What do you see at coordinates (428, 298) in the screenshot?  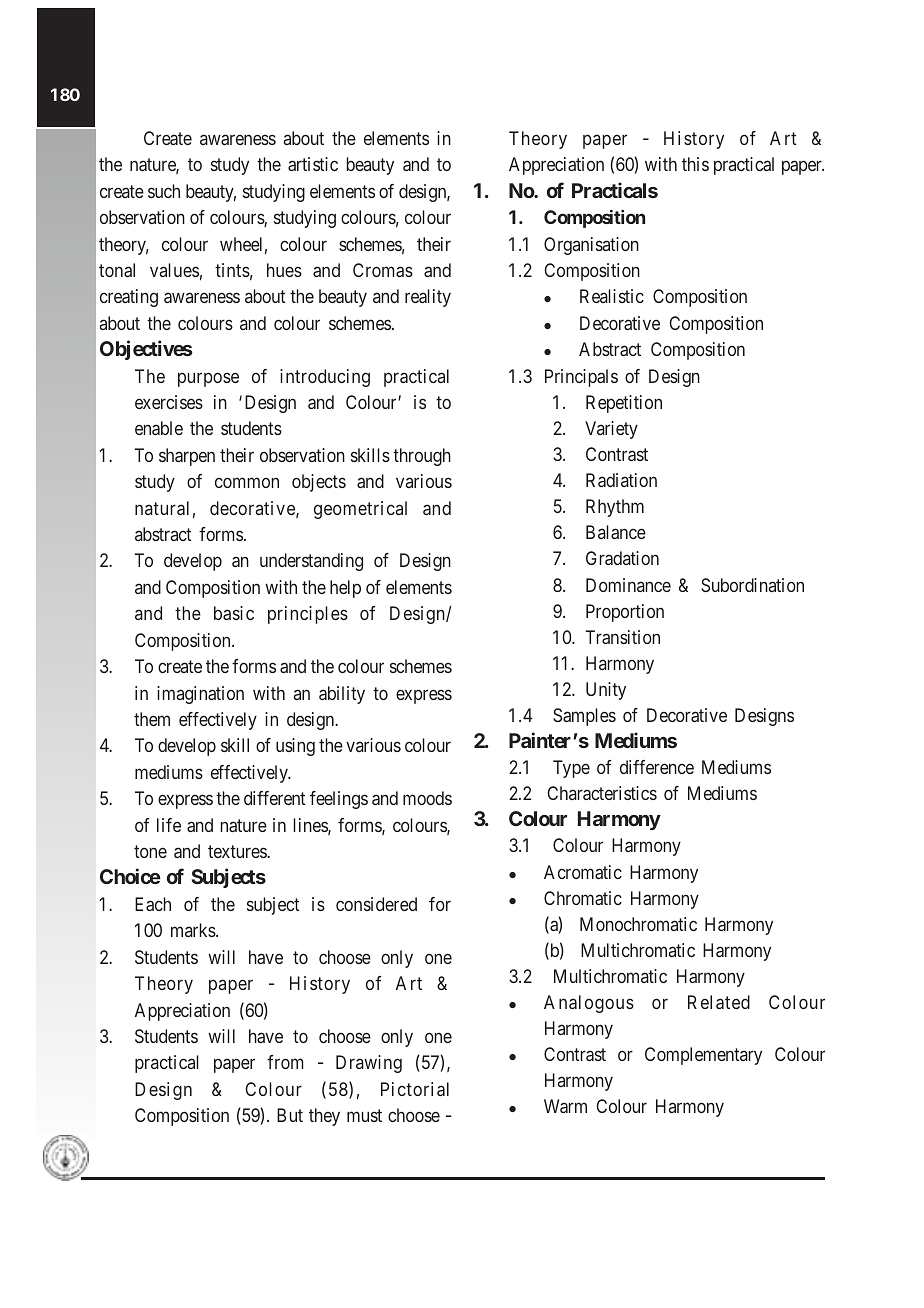 I see `reality` at bounding box center [428, 298].
